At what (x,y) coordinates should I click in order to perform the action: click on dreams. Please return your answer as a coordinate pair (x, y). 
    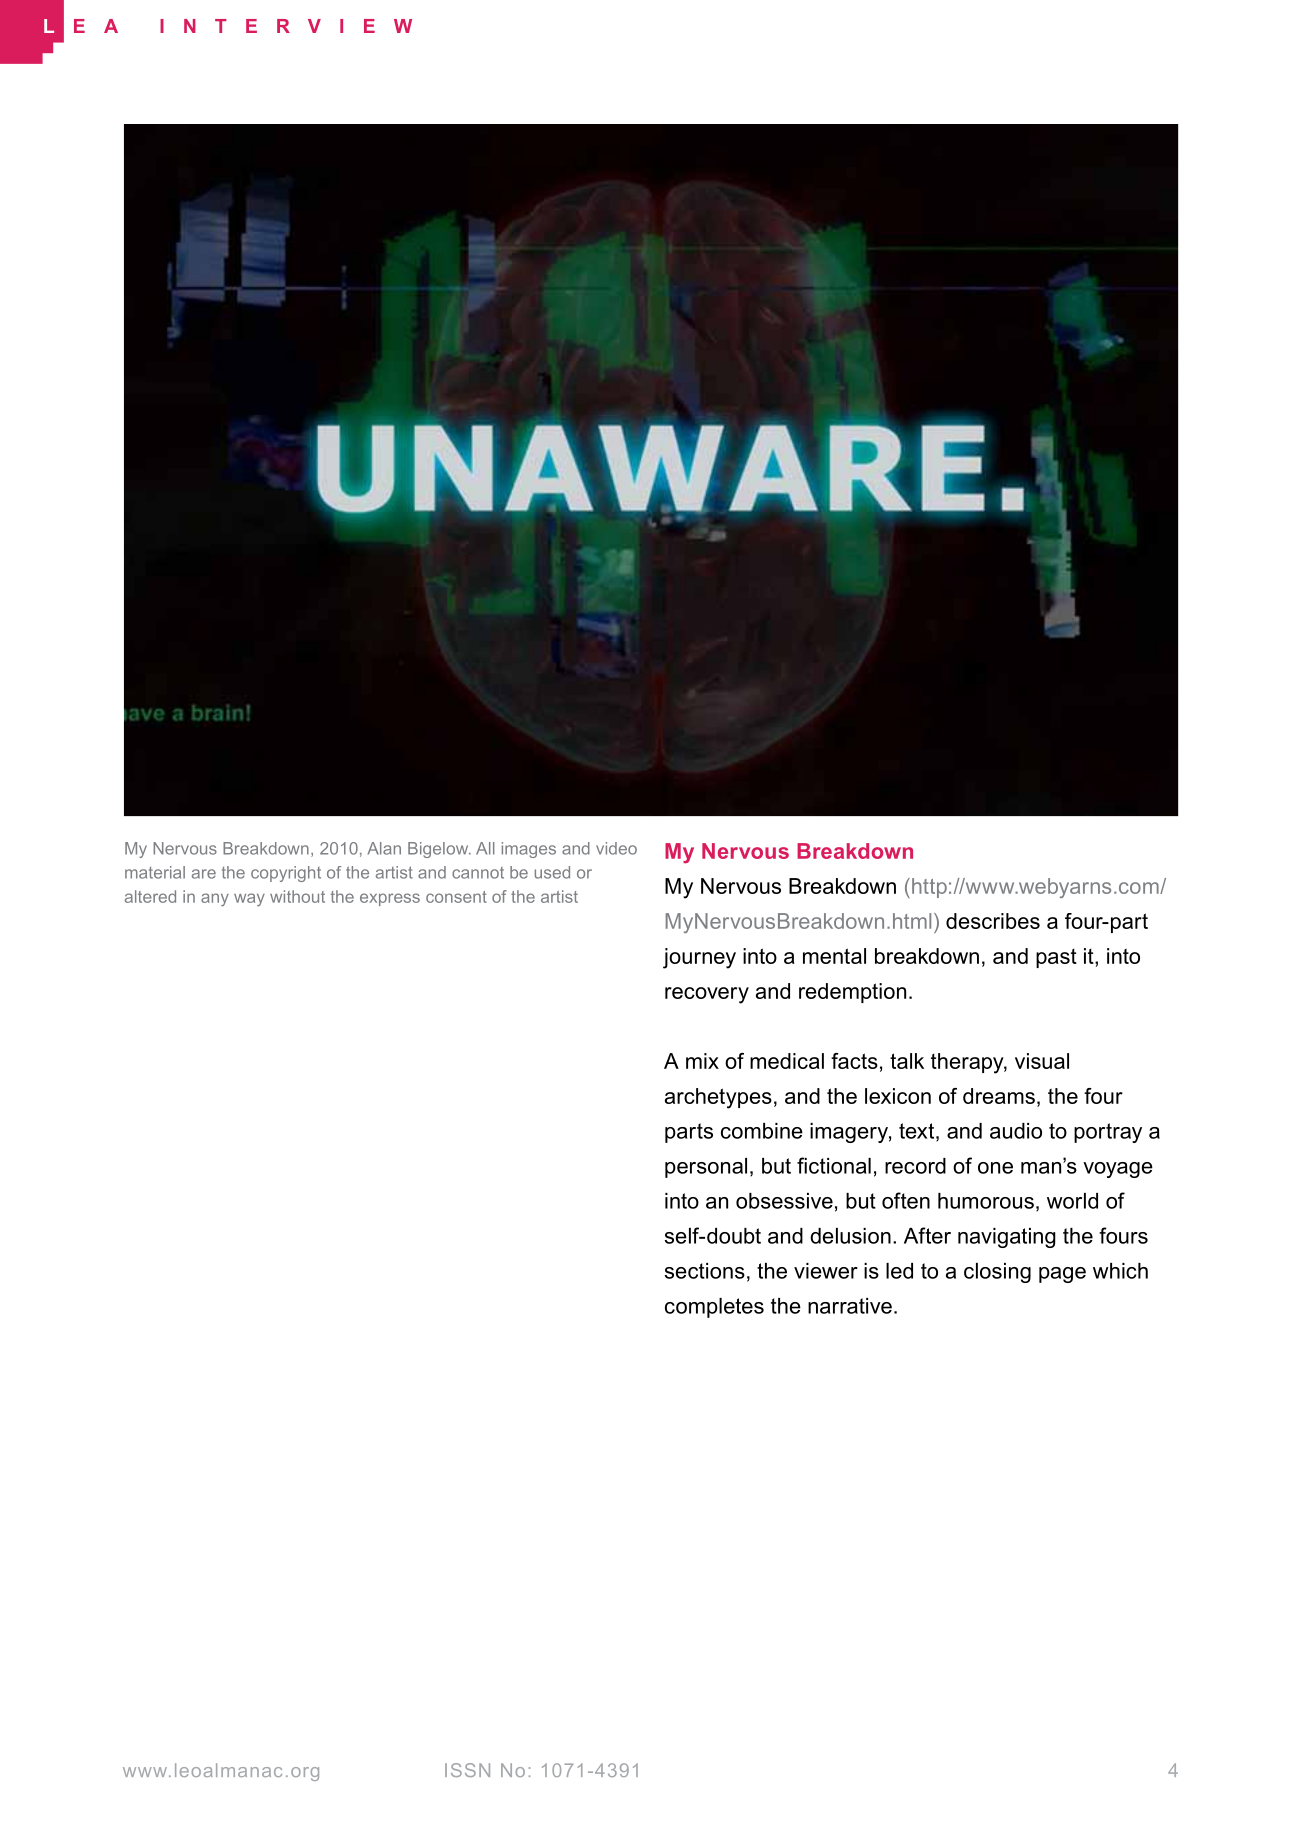
    Looking at the image, I should click on (999, 1096).
